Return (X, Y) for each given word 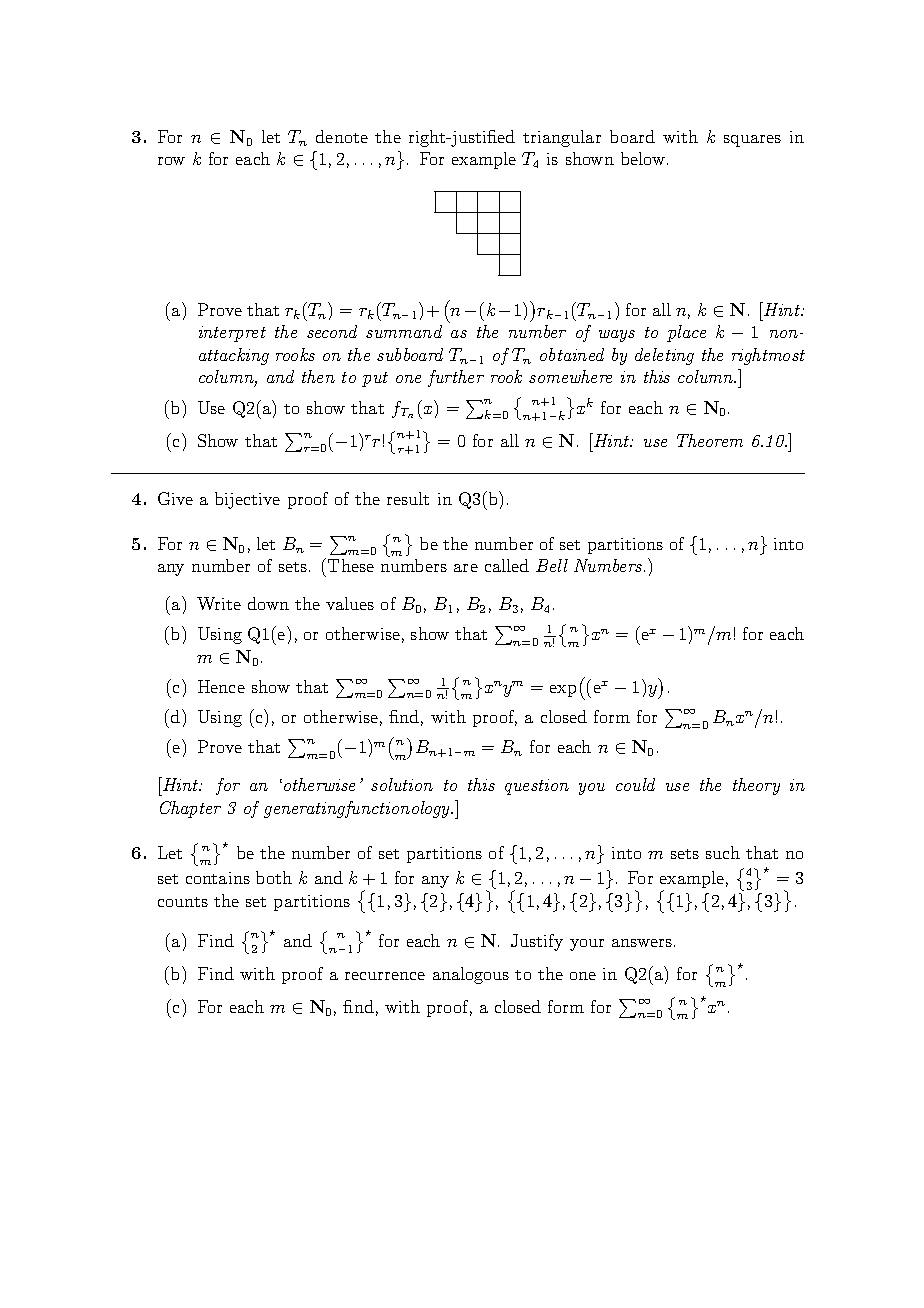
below (644, 158)
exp (563, 691)
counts (183, 902)
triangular (562, 138)
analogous (471, 975)
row (171, 161)
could (635, 784)
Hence (221, 686)
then (318, 376)
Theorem (710, 440)
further (456, 378)
